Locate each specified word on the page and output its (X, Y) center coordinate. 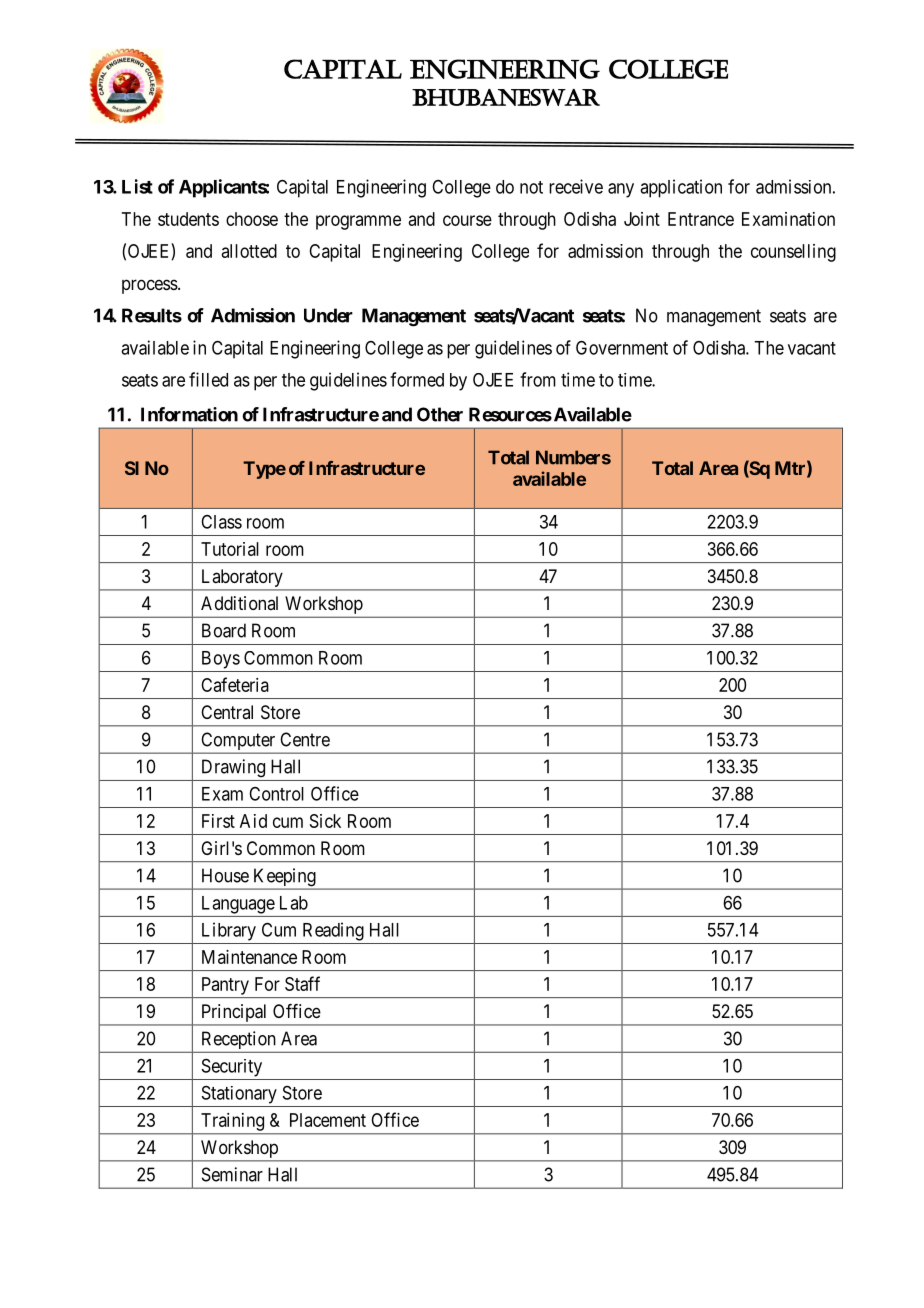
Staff (302, 983)
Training (232, 1122)
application (681, 188)
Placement (328, 1120)
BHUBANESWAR (506, 97)
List (137, 186)
